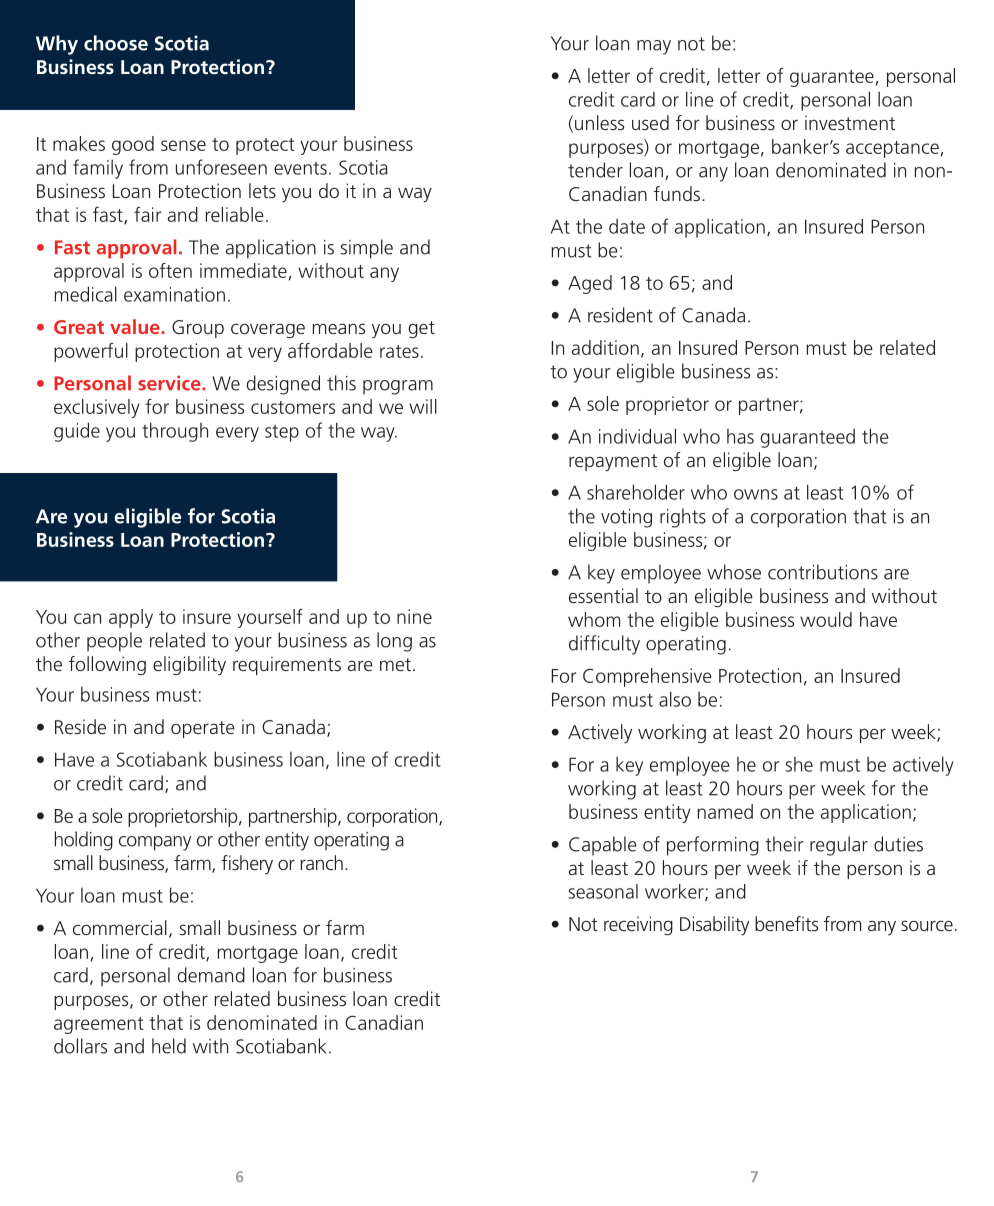 The image size is (994, 1206). I want to click on Capable, so click(603, 846).
